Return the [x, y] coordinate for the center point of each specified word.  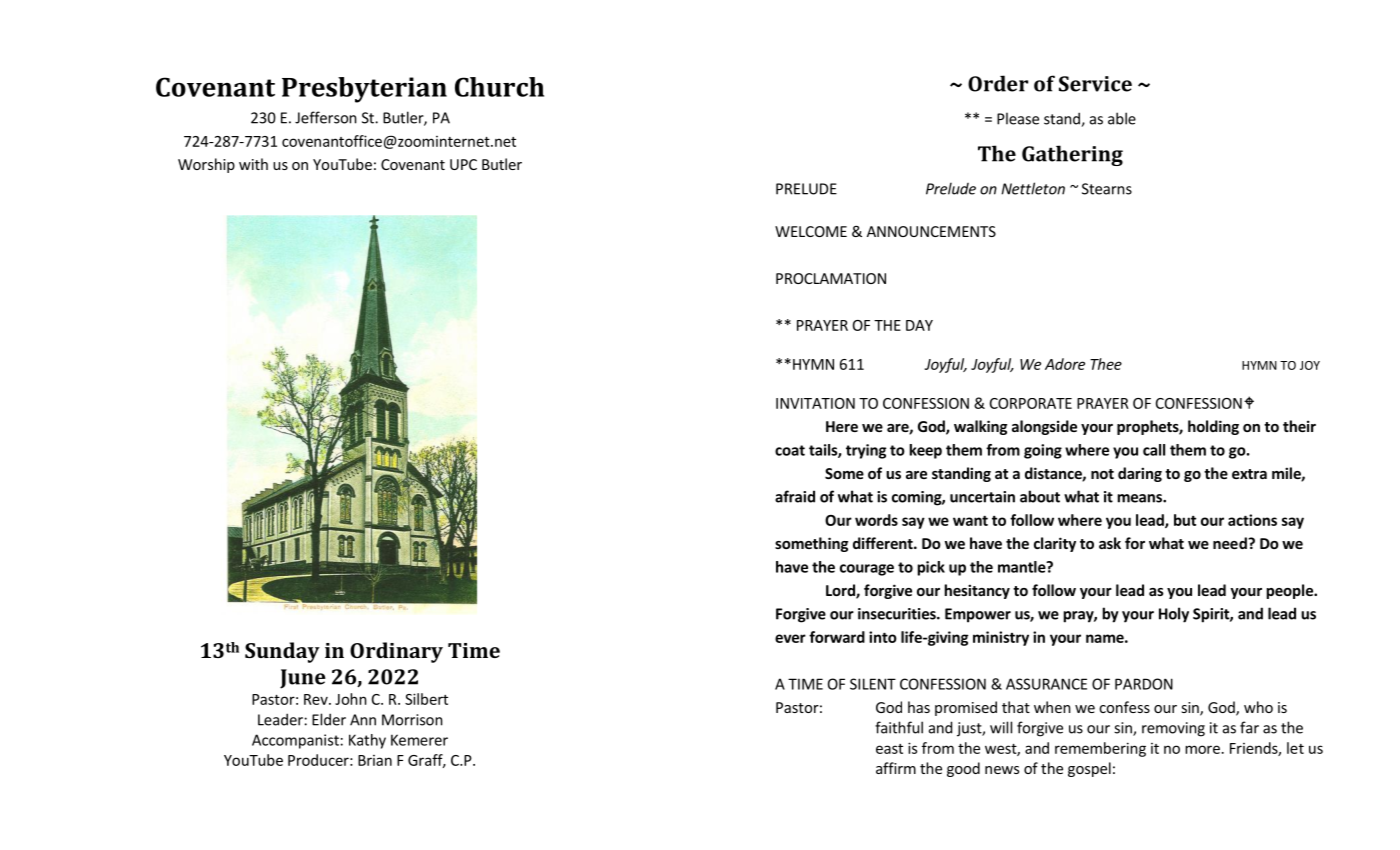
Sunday [282, 652]
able [1122, 118]
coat [790, 450]
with [253, 164]
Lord [841, 591]
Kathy [367, 741]
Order [998, 83]
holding [1213, 427]
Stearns [1107, 189]
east [889, 749]
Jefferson [326, 117]
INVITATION [815, 403]
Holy [1174, 615]
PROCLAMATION [831, 278]
